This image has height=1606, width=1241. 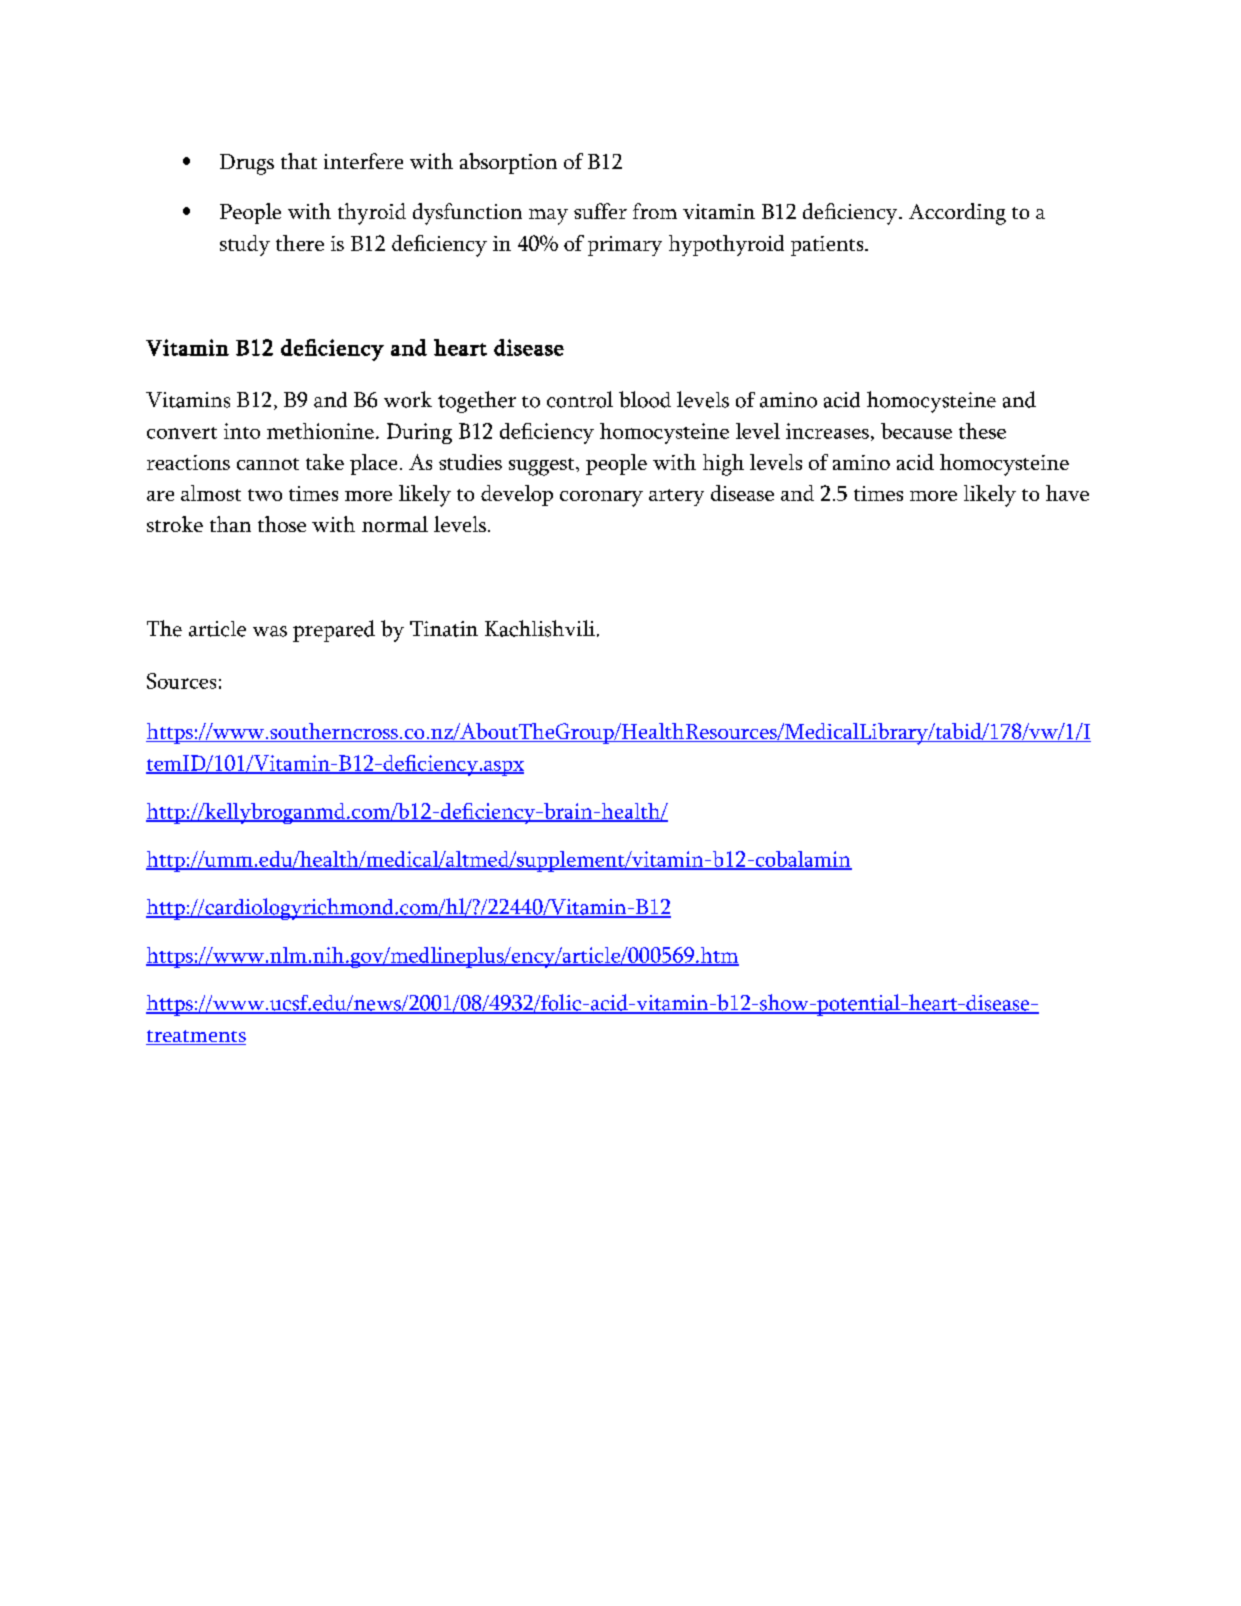 What do you see at coordinates (247, 164) in the image?
I see `Drugs` at bounding box center [247, 164].
